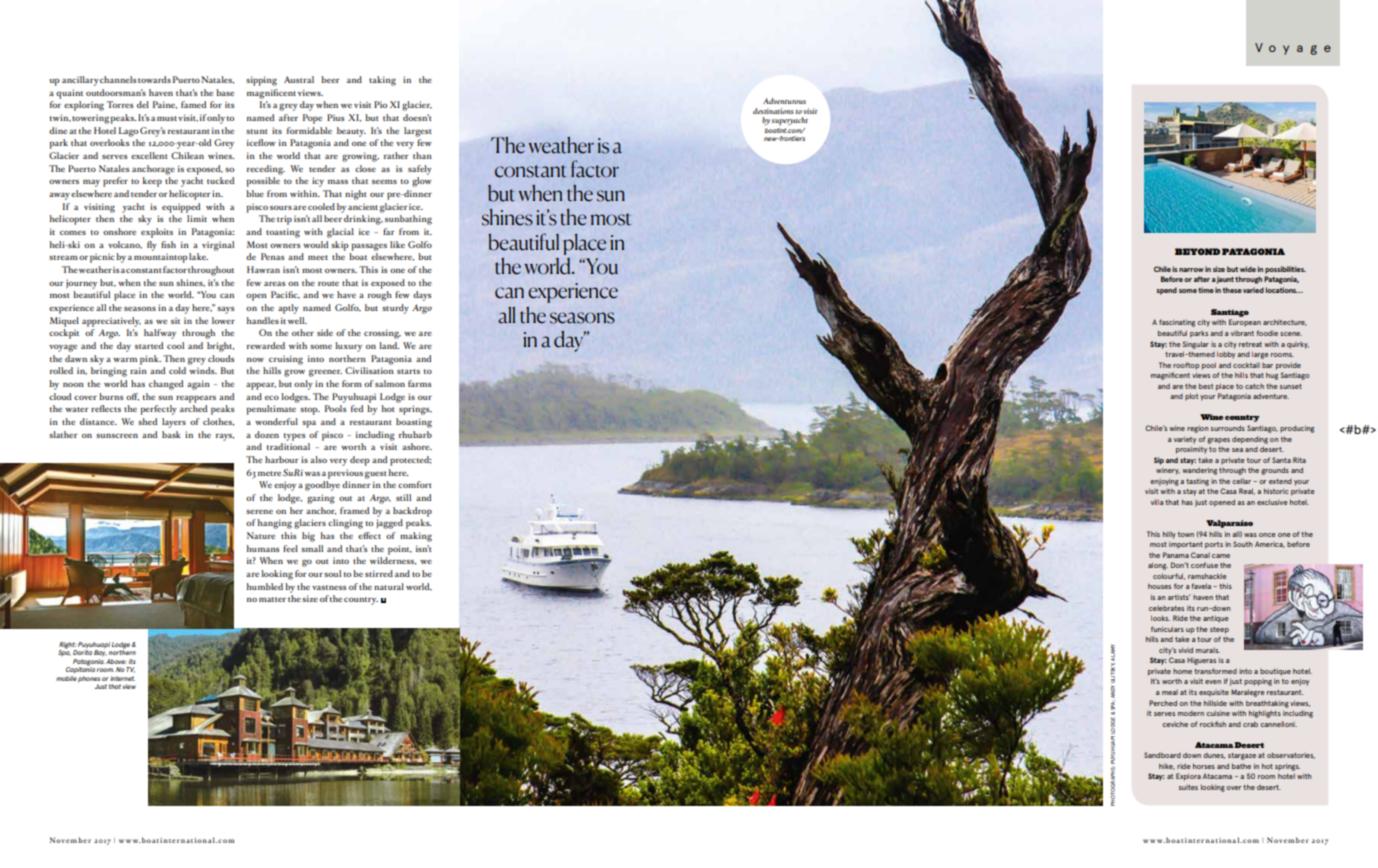 Image resolution: width=1378 pixels, height=868 pixels. I want to click on Adventurous, so click(784, 101).
